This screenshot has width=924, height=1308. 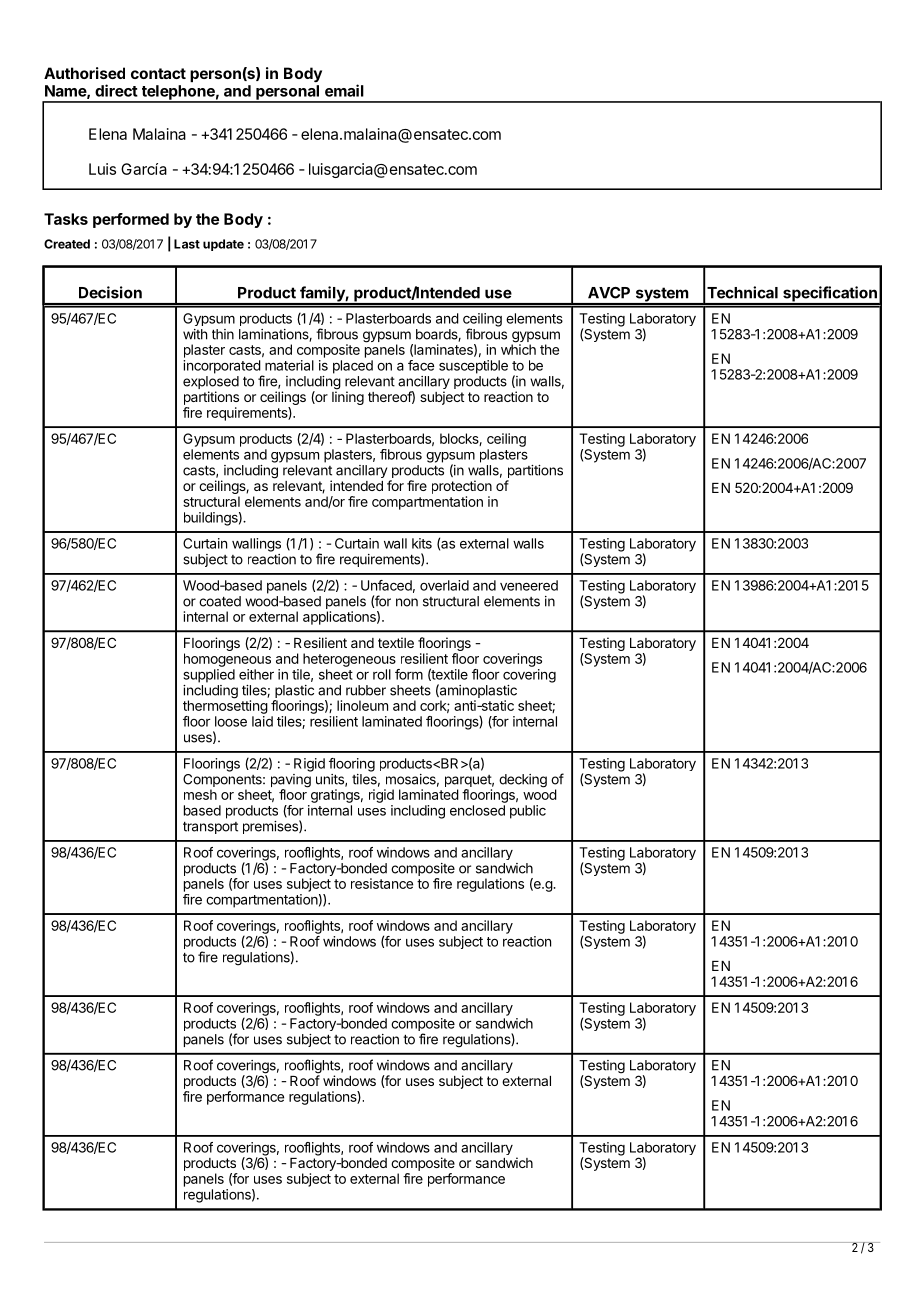 I want to click on veneered, so click(x=529, y=585).
